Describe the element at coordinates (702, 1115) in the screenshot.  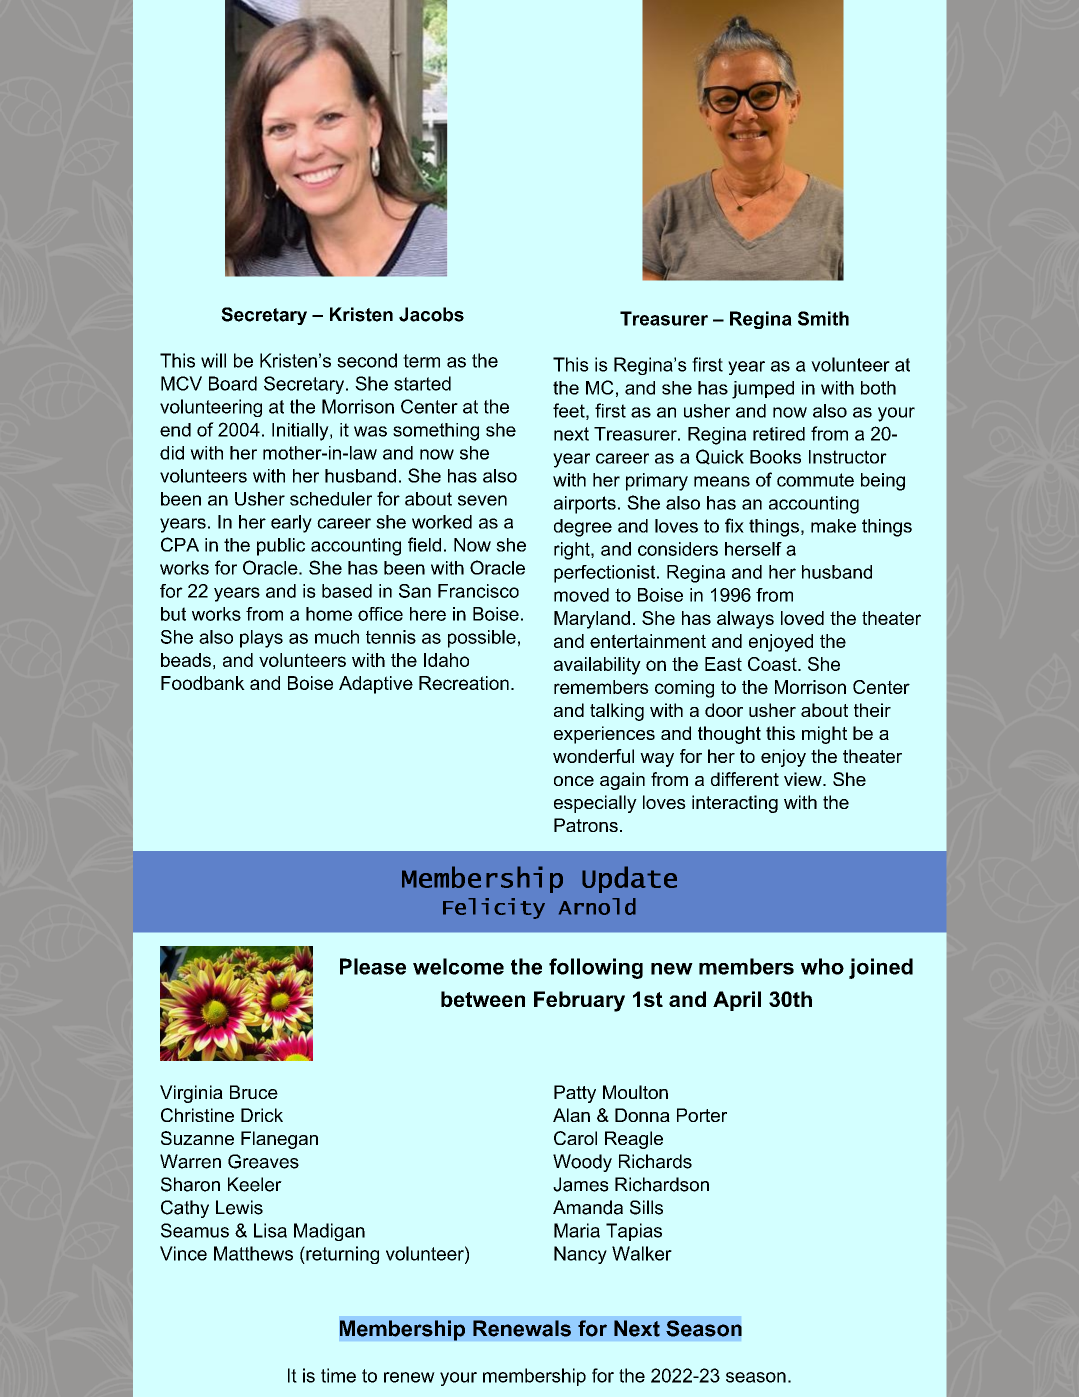
I see `Porter` at that location.
